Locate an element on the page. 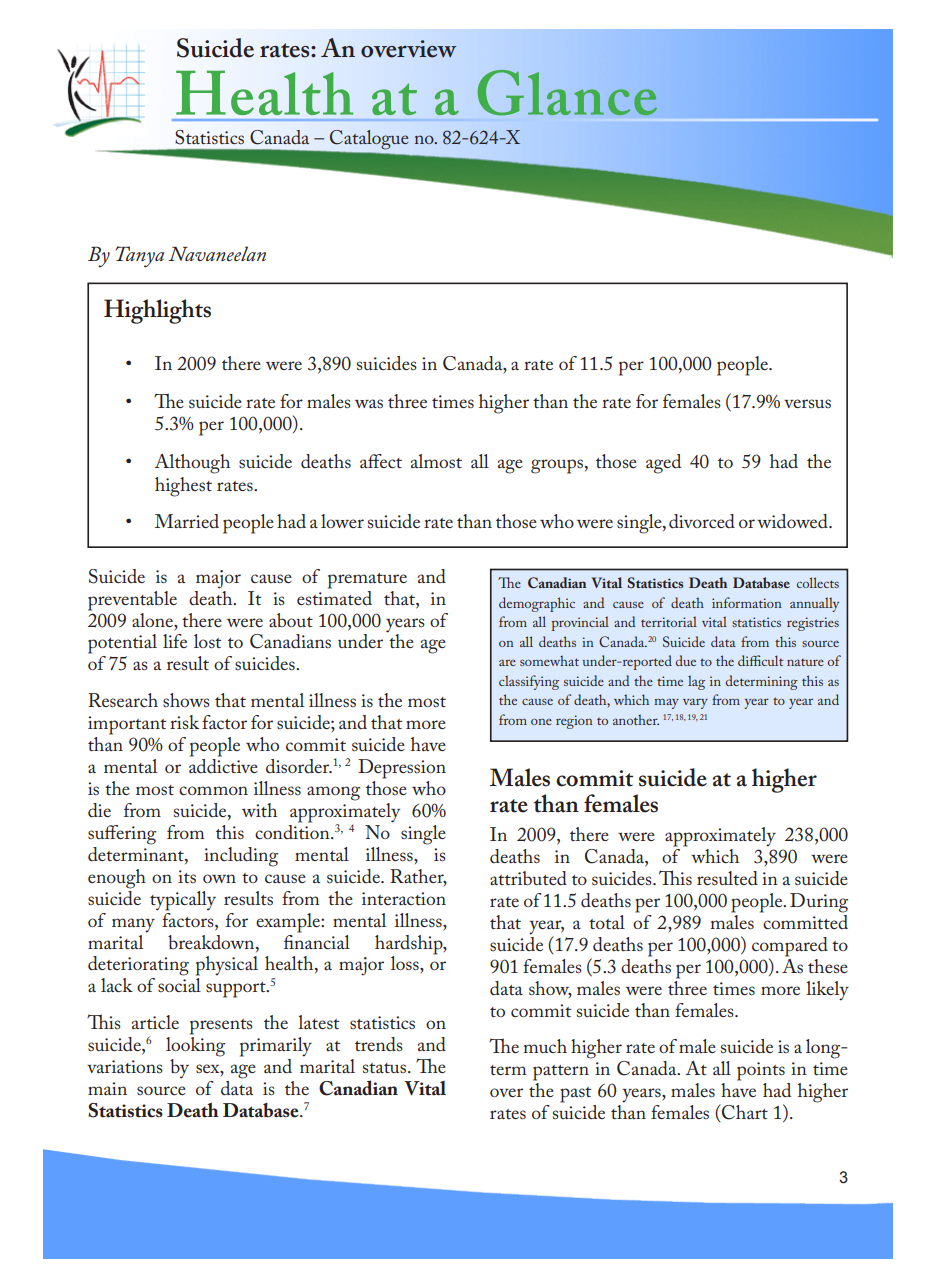 This document has height=1288, width=936. interaction is located at coordinates (404, 898).
